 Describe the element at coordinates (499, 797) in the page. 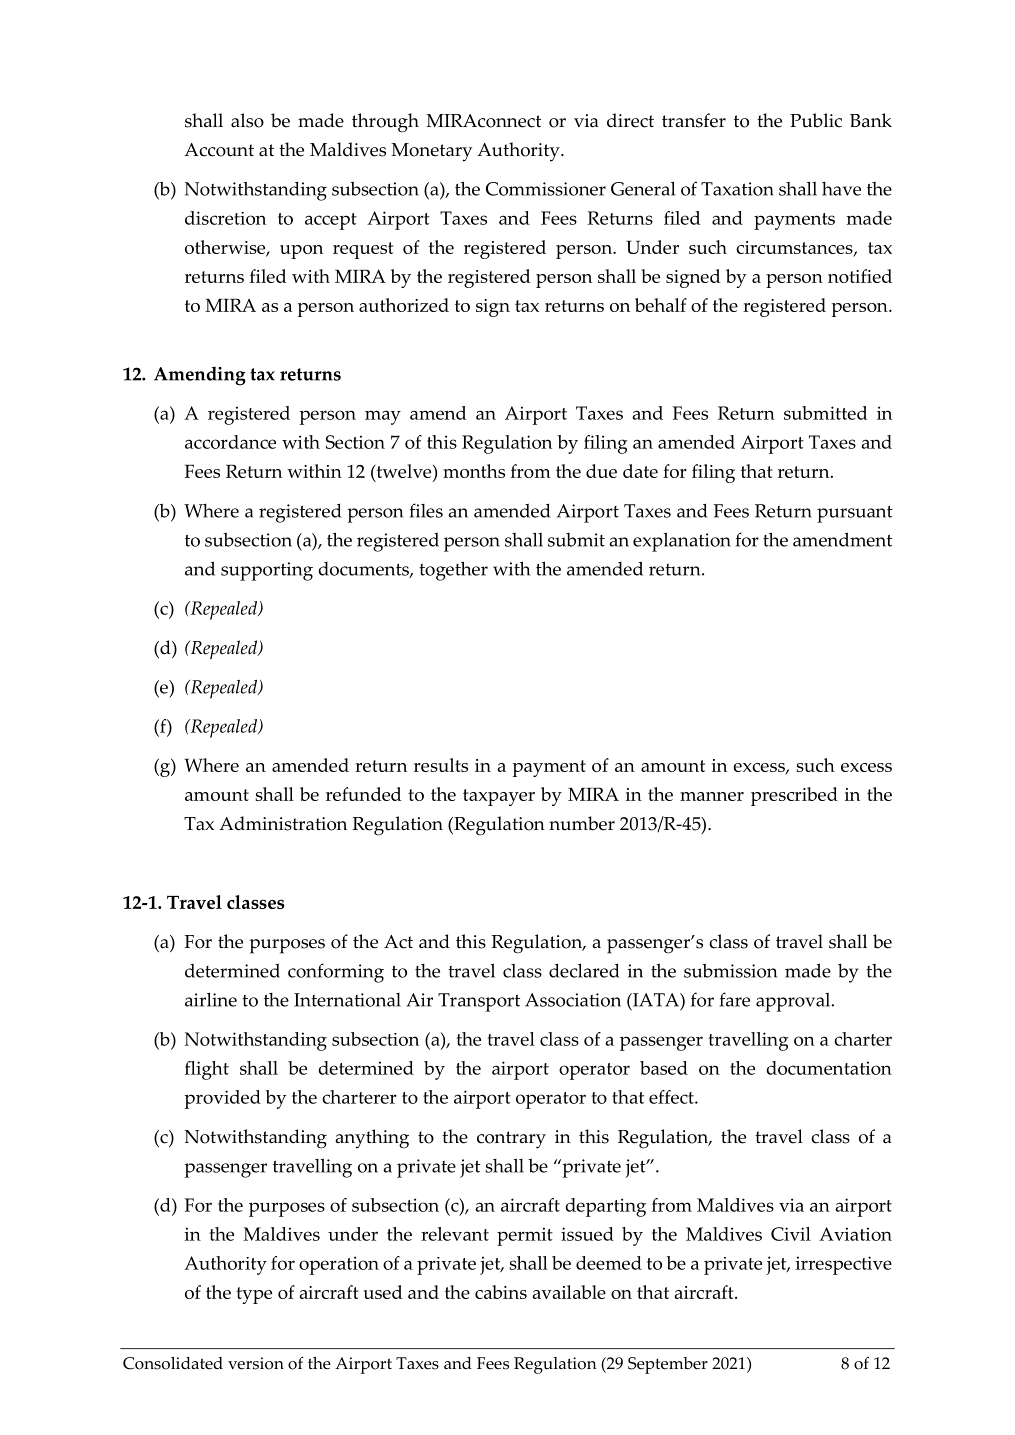

I see `taxpayer` at that location.
